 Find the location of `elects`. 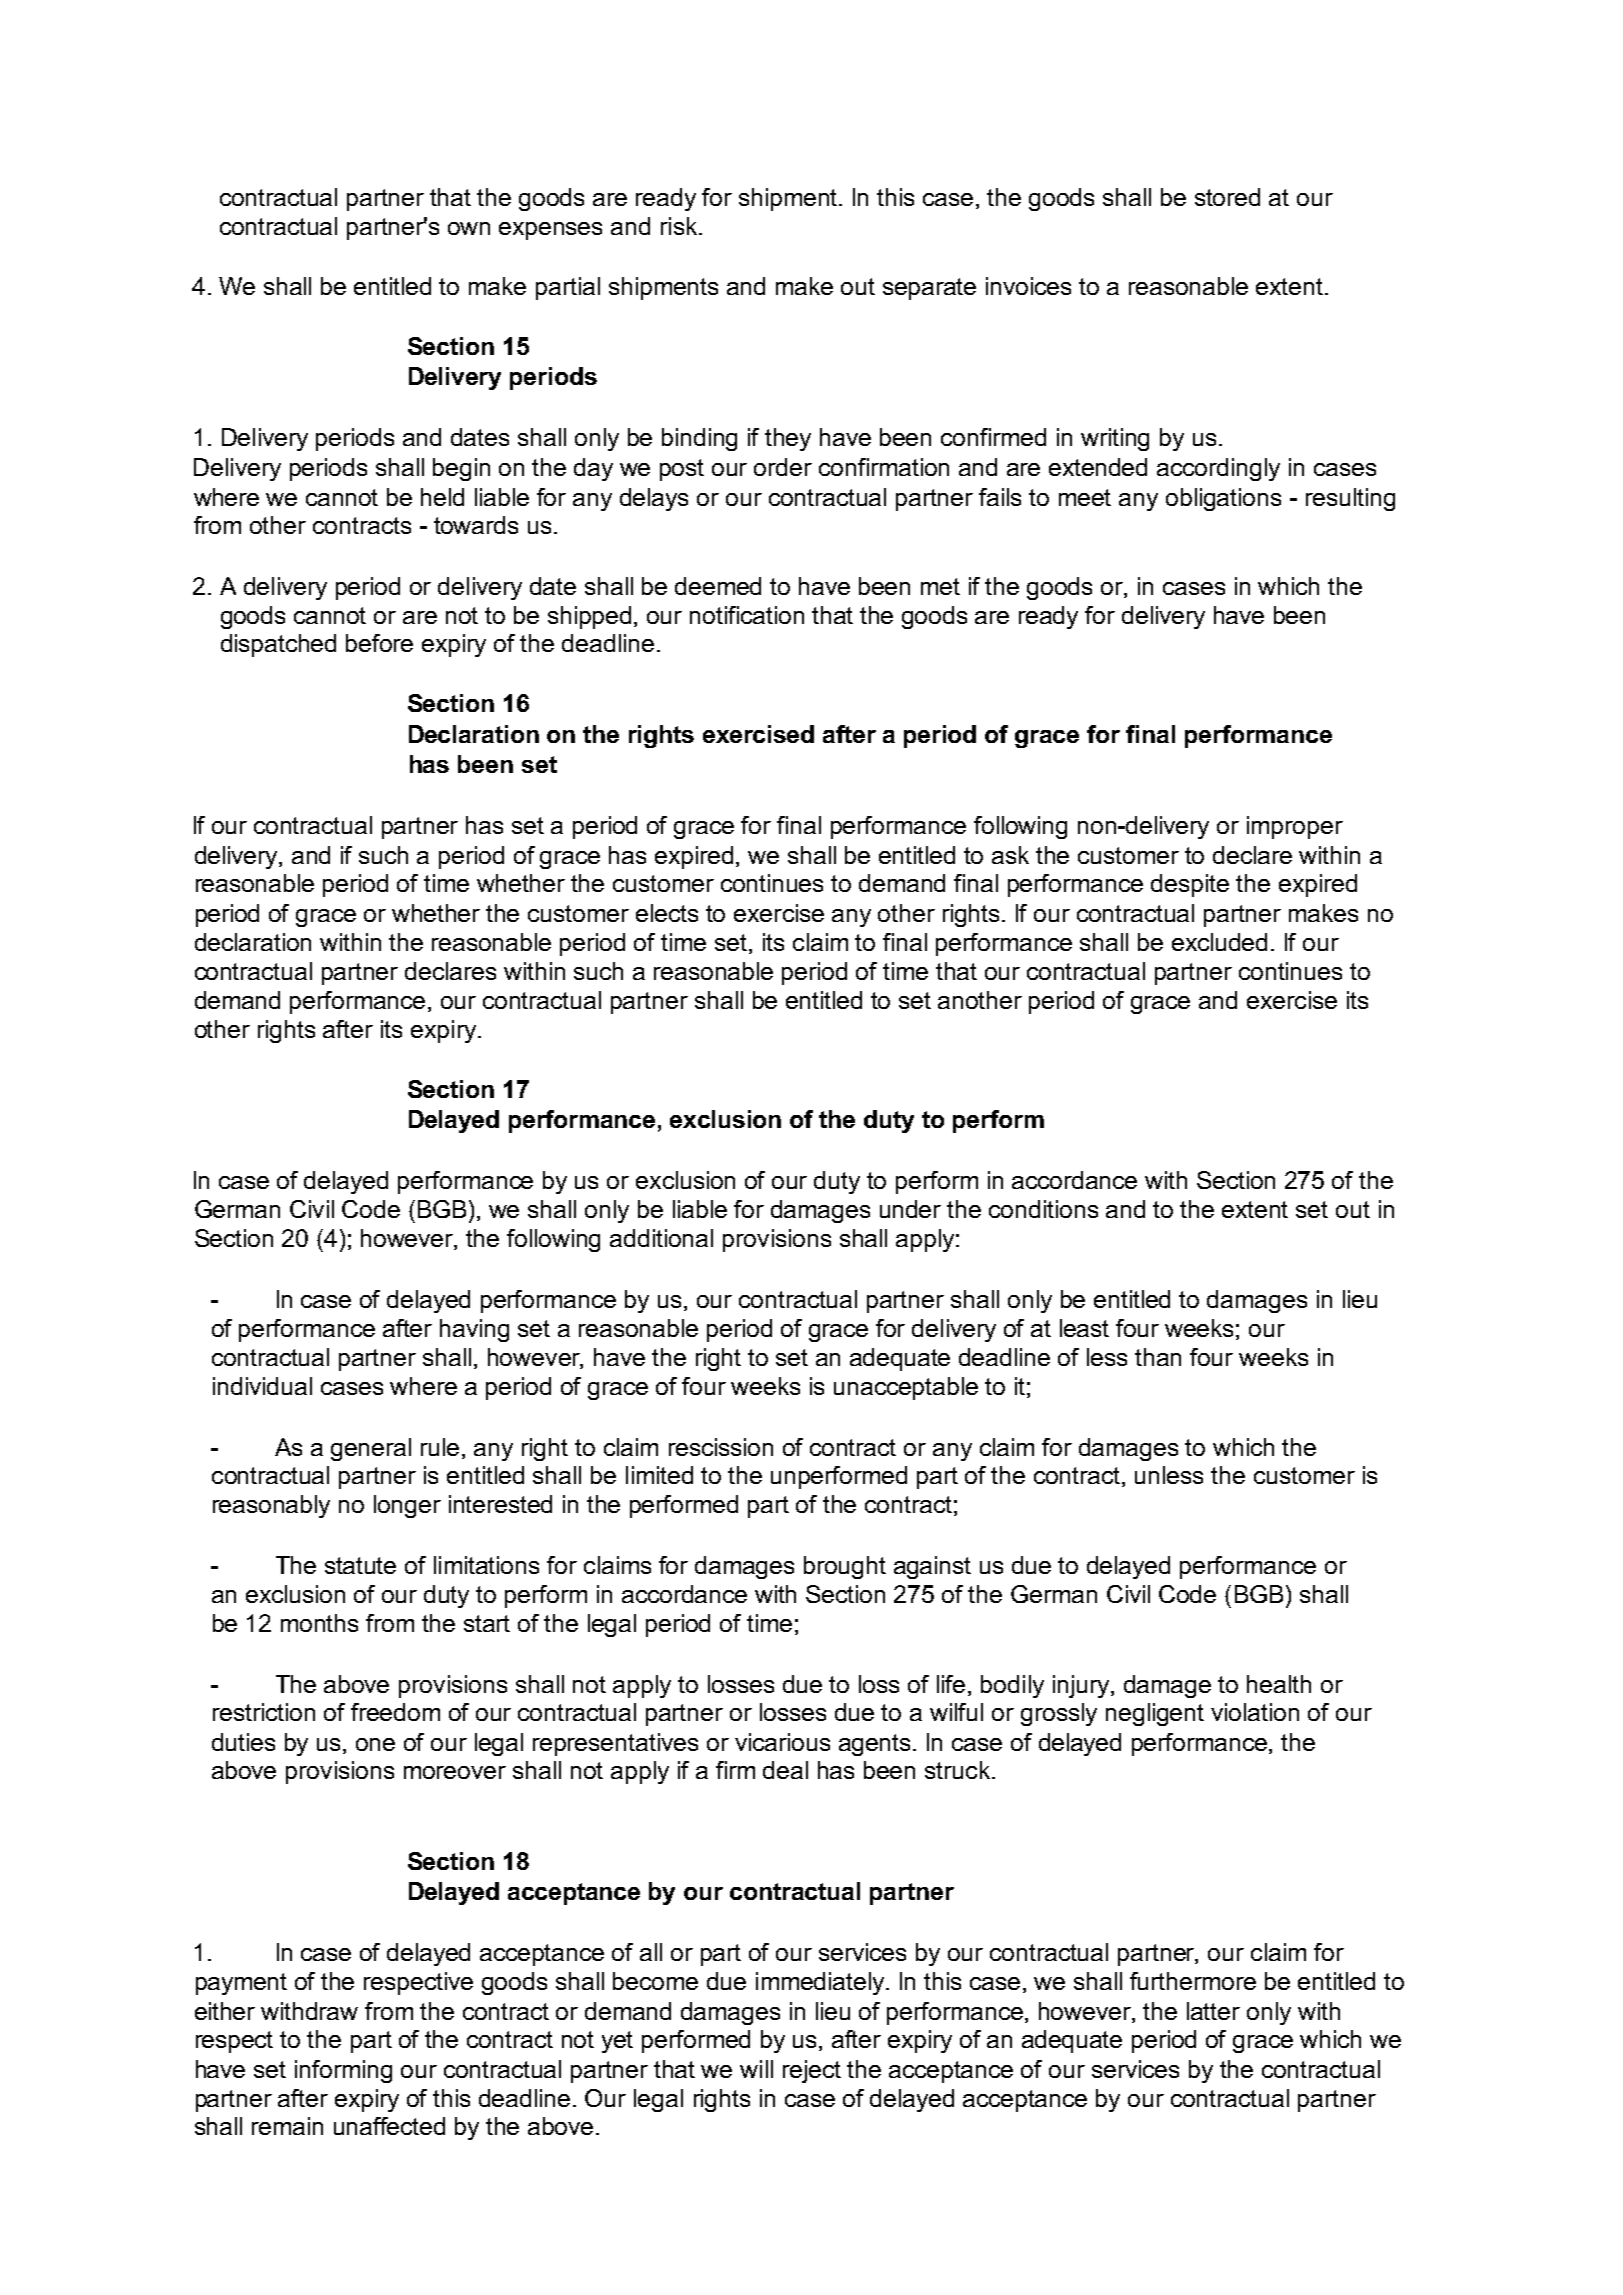

elects is located at coordinates (667, 913).
